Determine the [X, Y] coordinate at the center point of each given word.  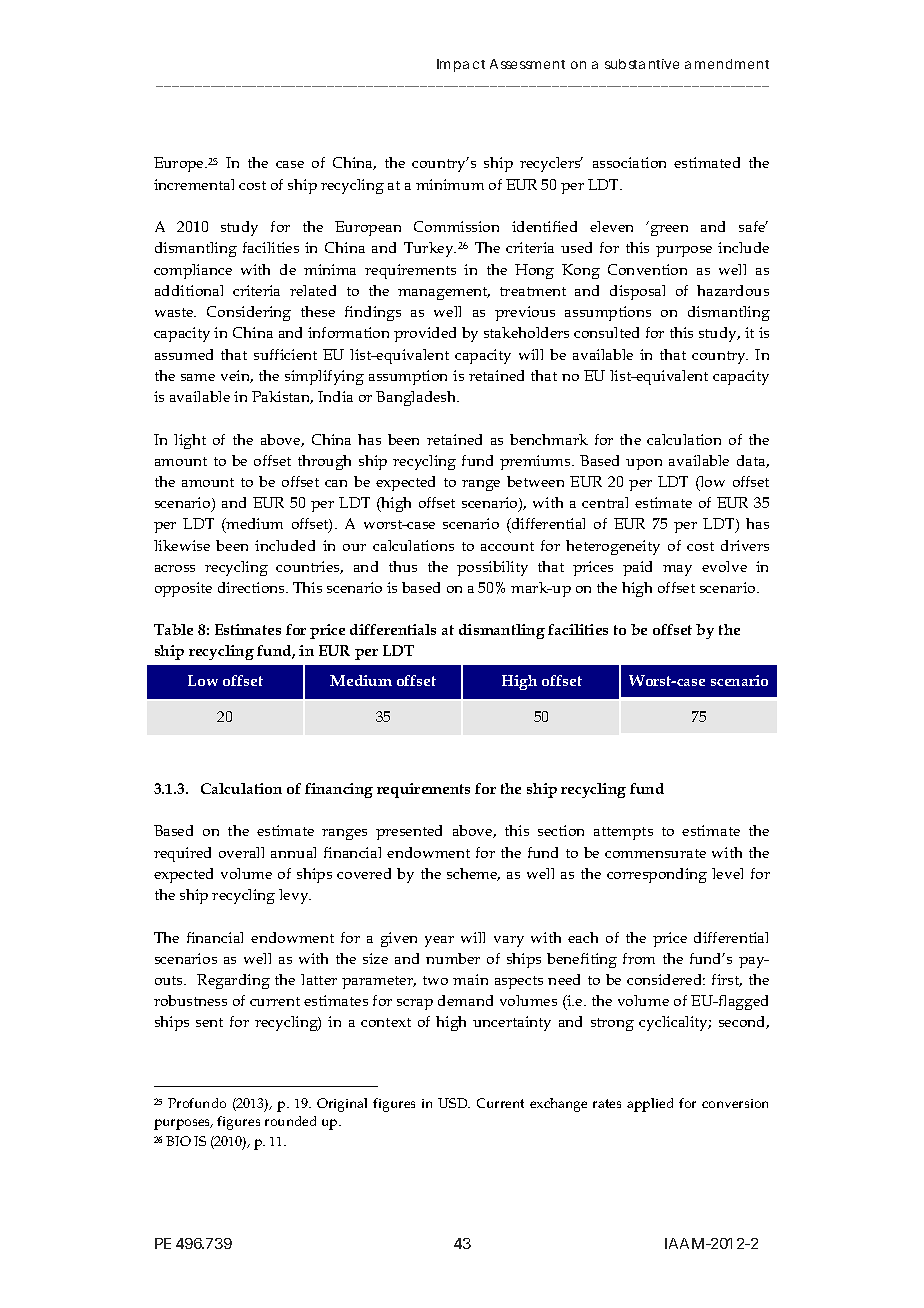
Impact [461, 65]
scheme [473, 874]
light [190, 441]
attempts [623, 833]
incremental [194, 184]
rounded [290, 1121]
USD [454, 1103]
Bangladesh [417, 398]
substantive [642, 64]
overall [241, 852]
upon [644, 464]
